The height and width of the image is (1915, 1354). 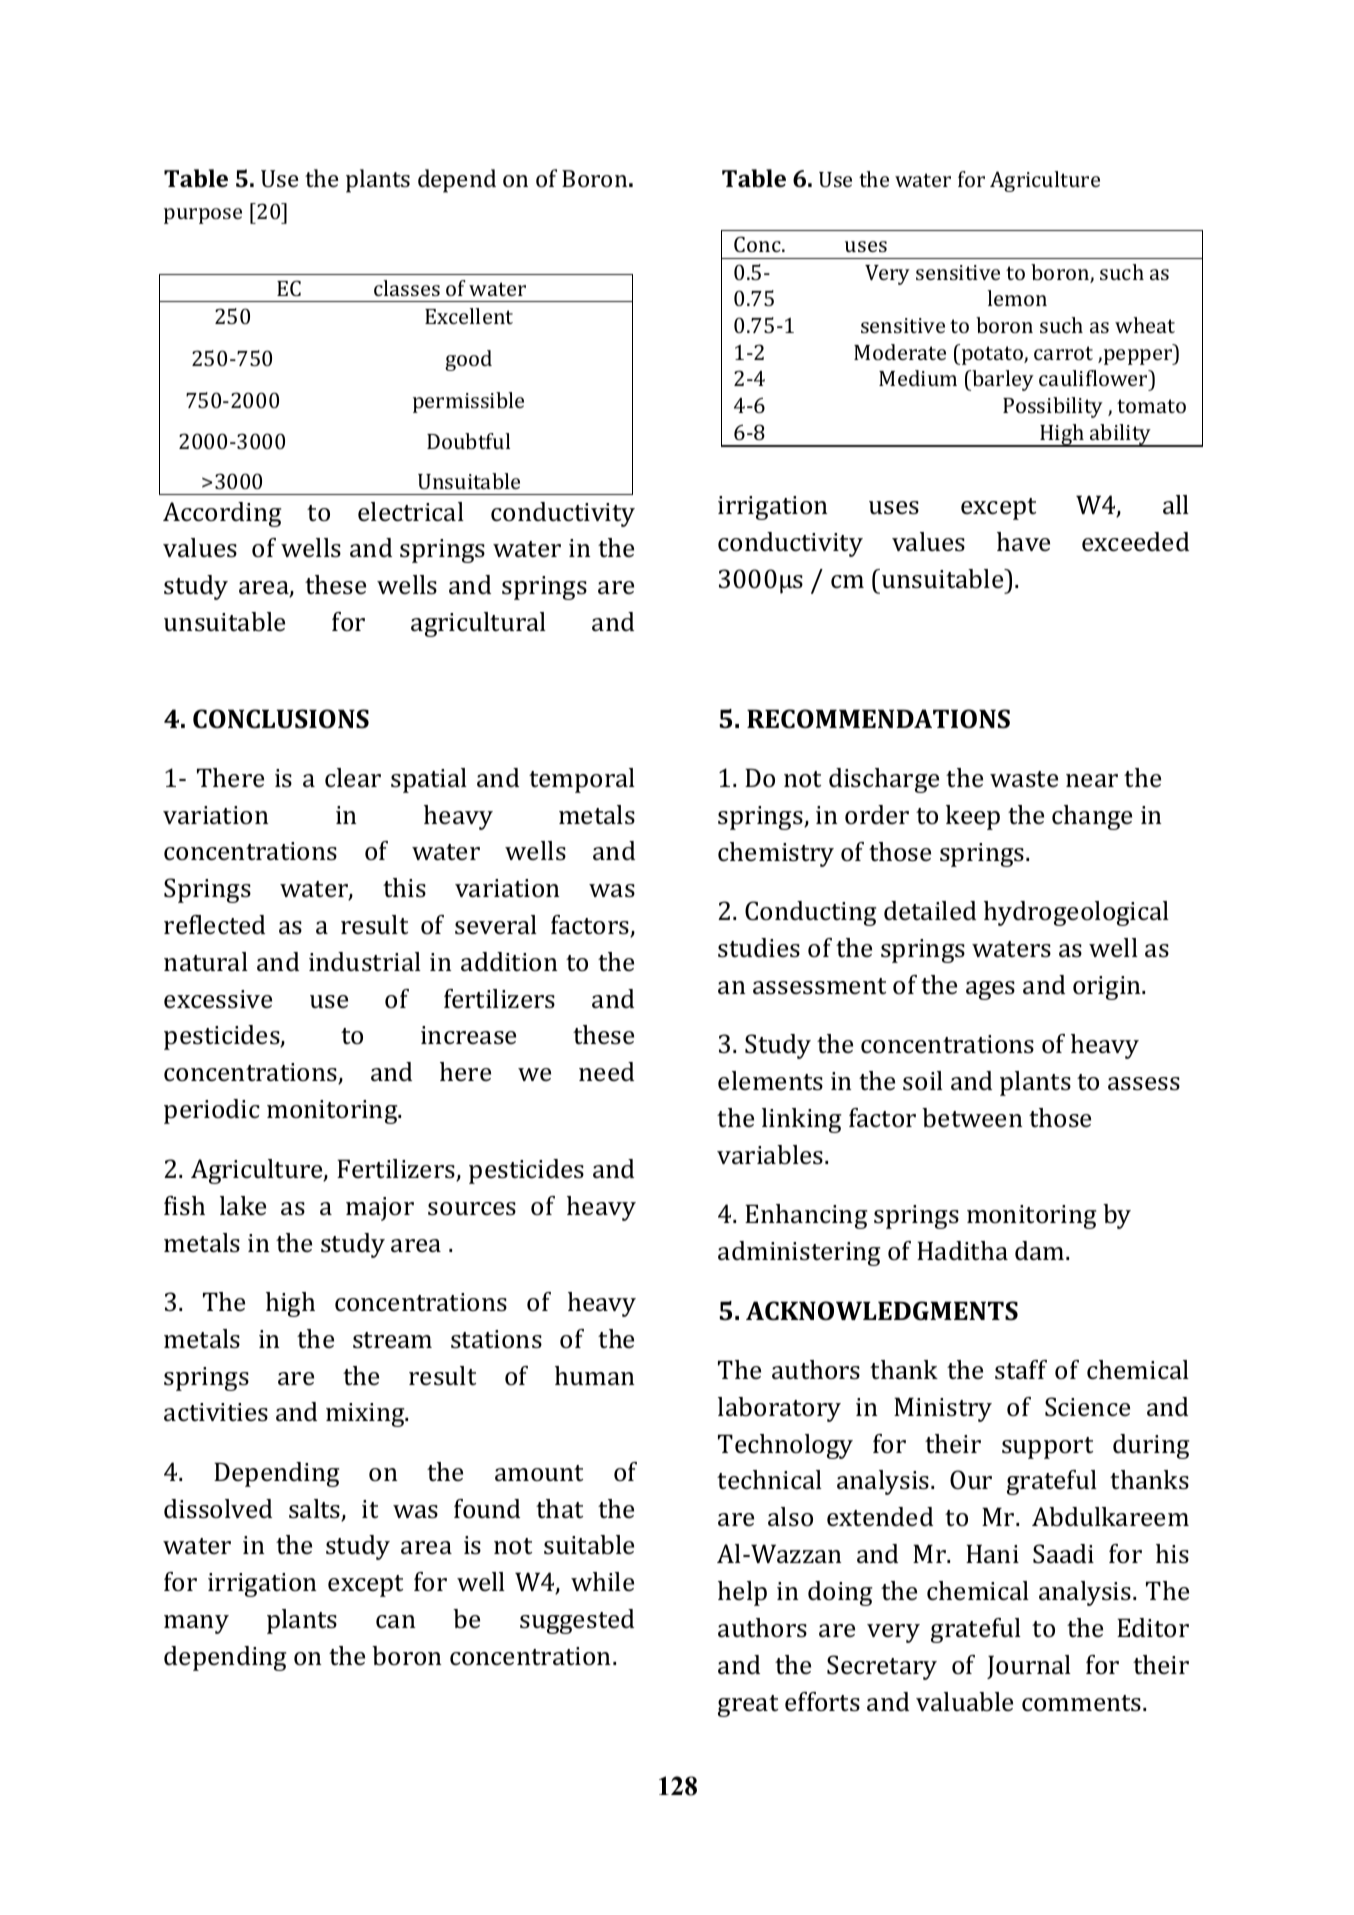 What do you see at coordinates (396, 1622) in the image?
I see `can` at bounding box center [396, 1622].
